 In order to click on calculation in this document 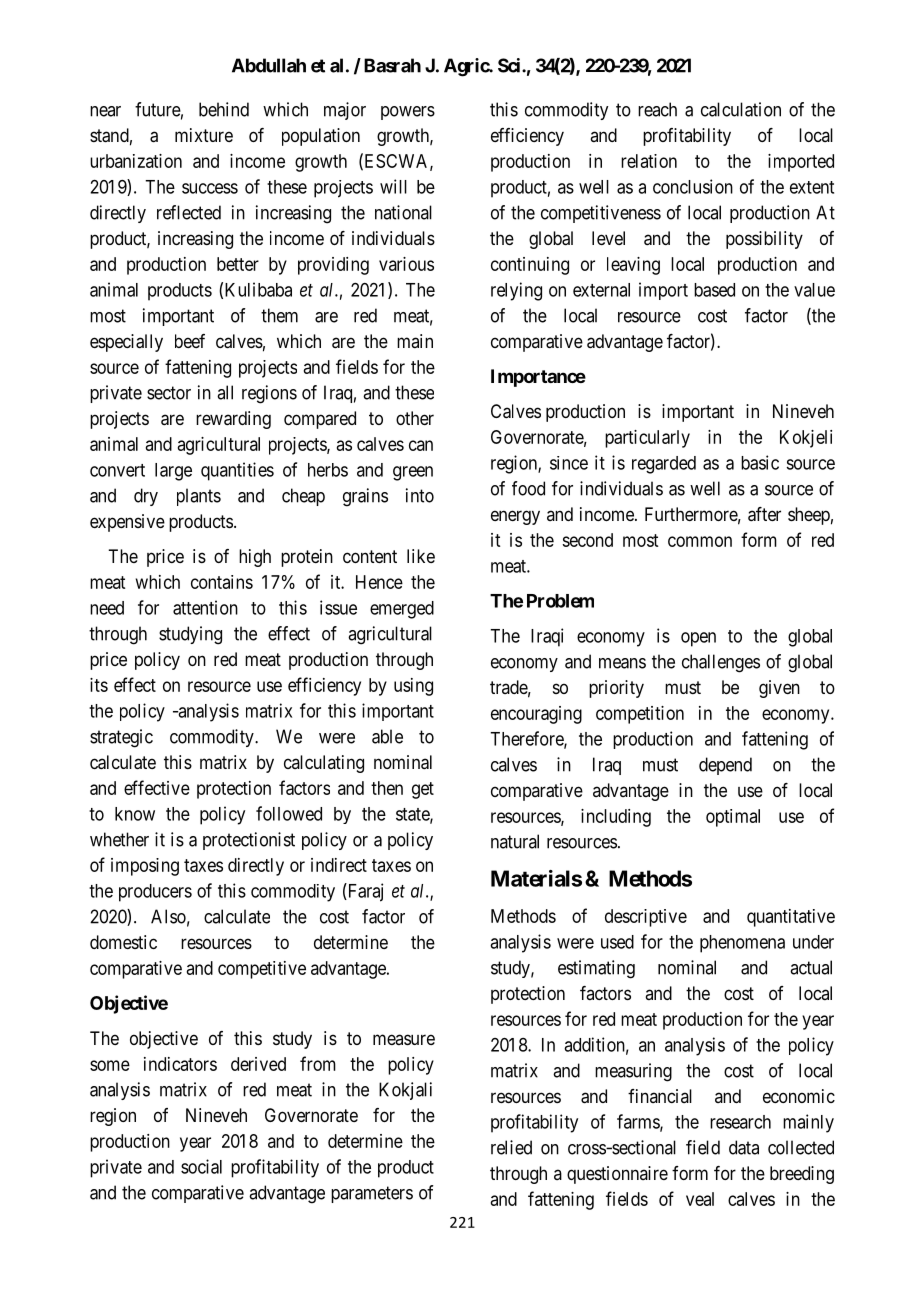, I will do `click(741, 109)`.
